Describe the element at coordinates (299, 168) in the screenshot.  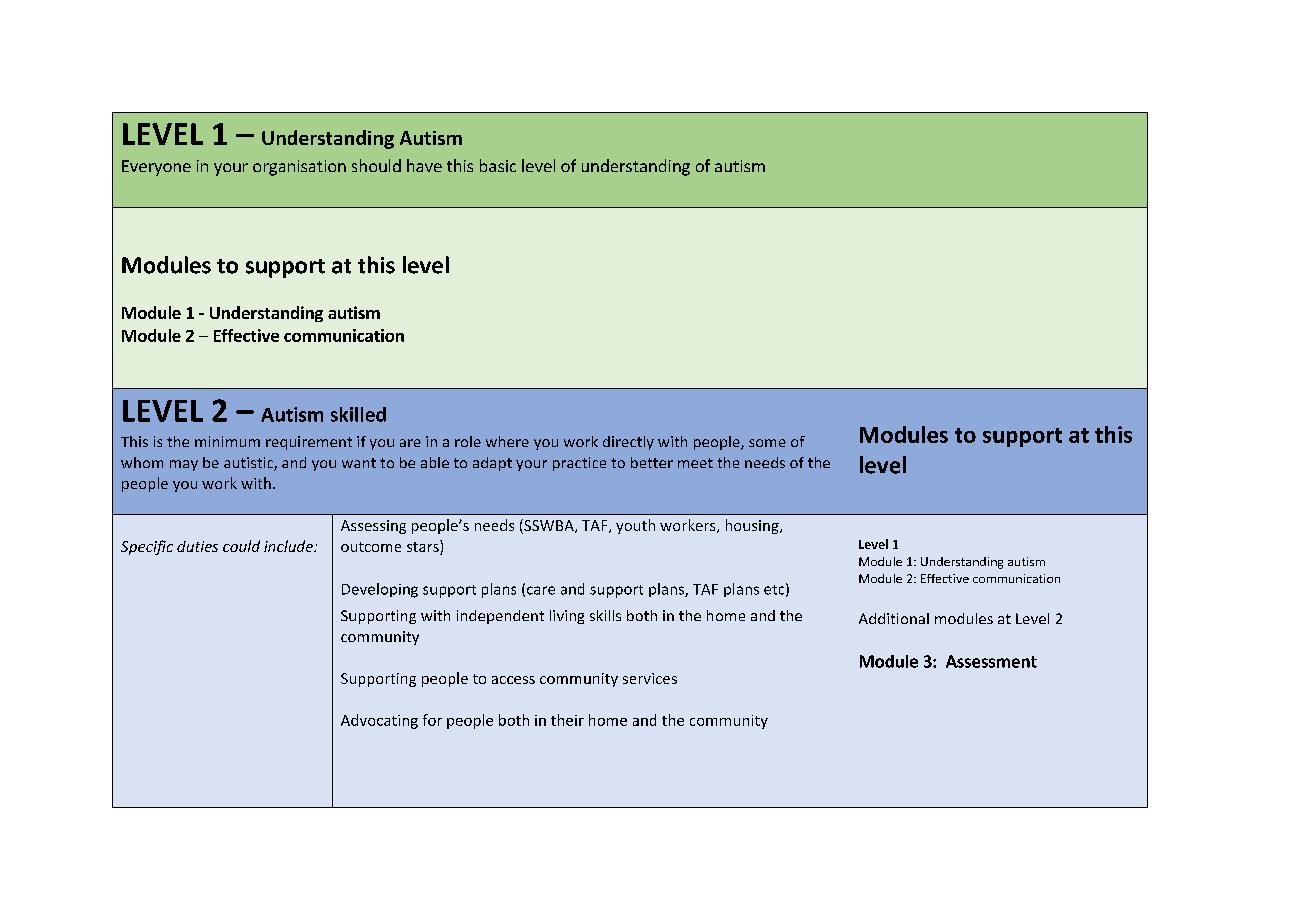
I see `organisation` at that location.
